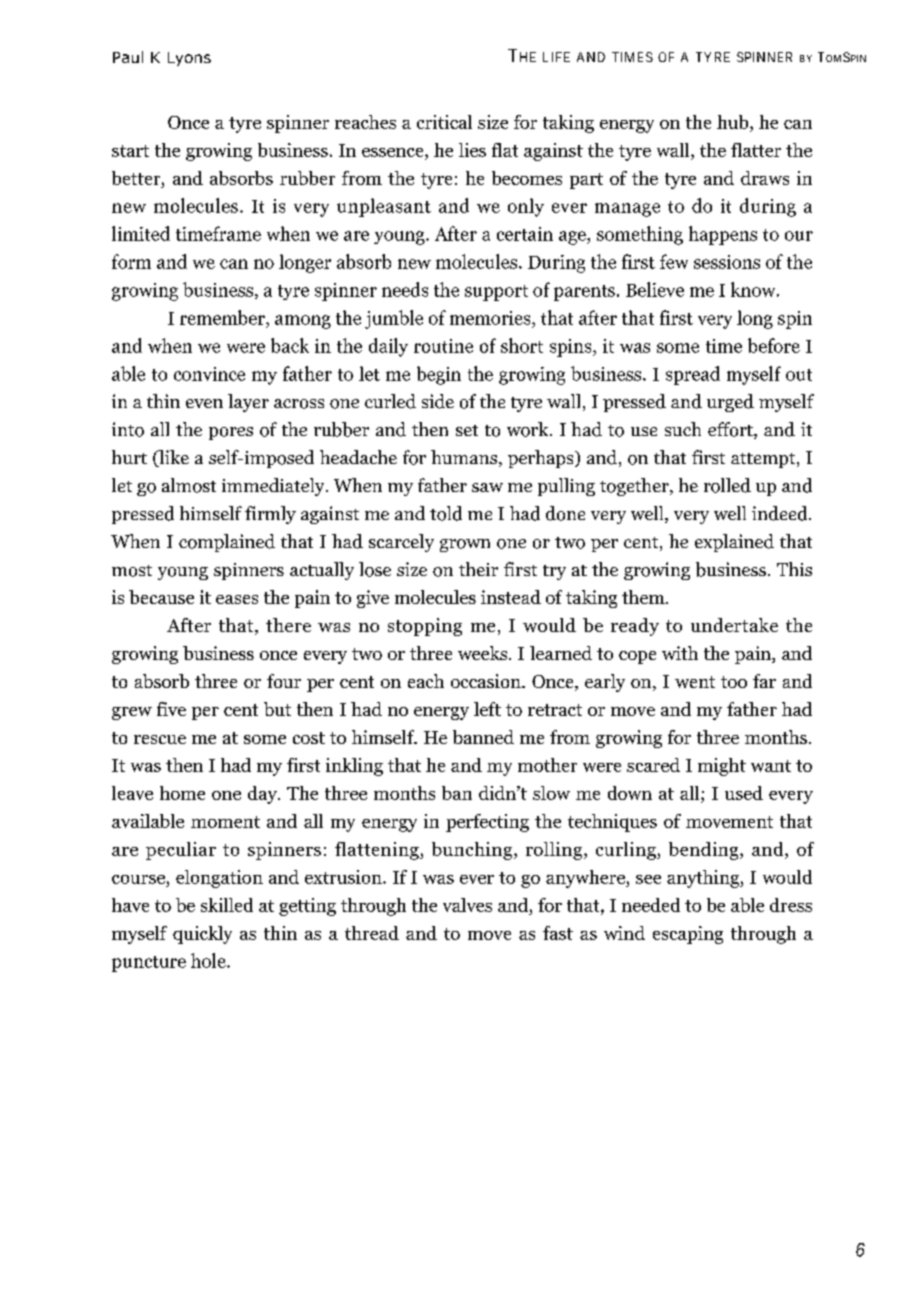  Describe the element at coordinates (237, 599) in the screenshot. I see `eases` at that location.
